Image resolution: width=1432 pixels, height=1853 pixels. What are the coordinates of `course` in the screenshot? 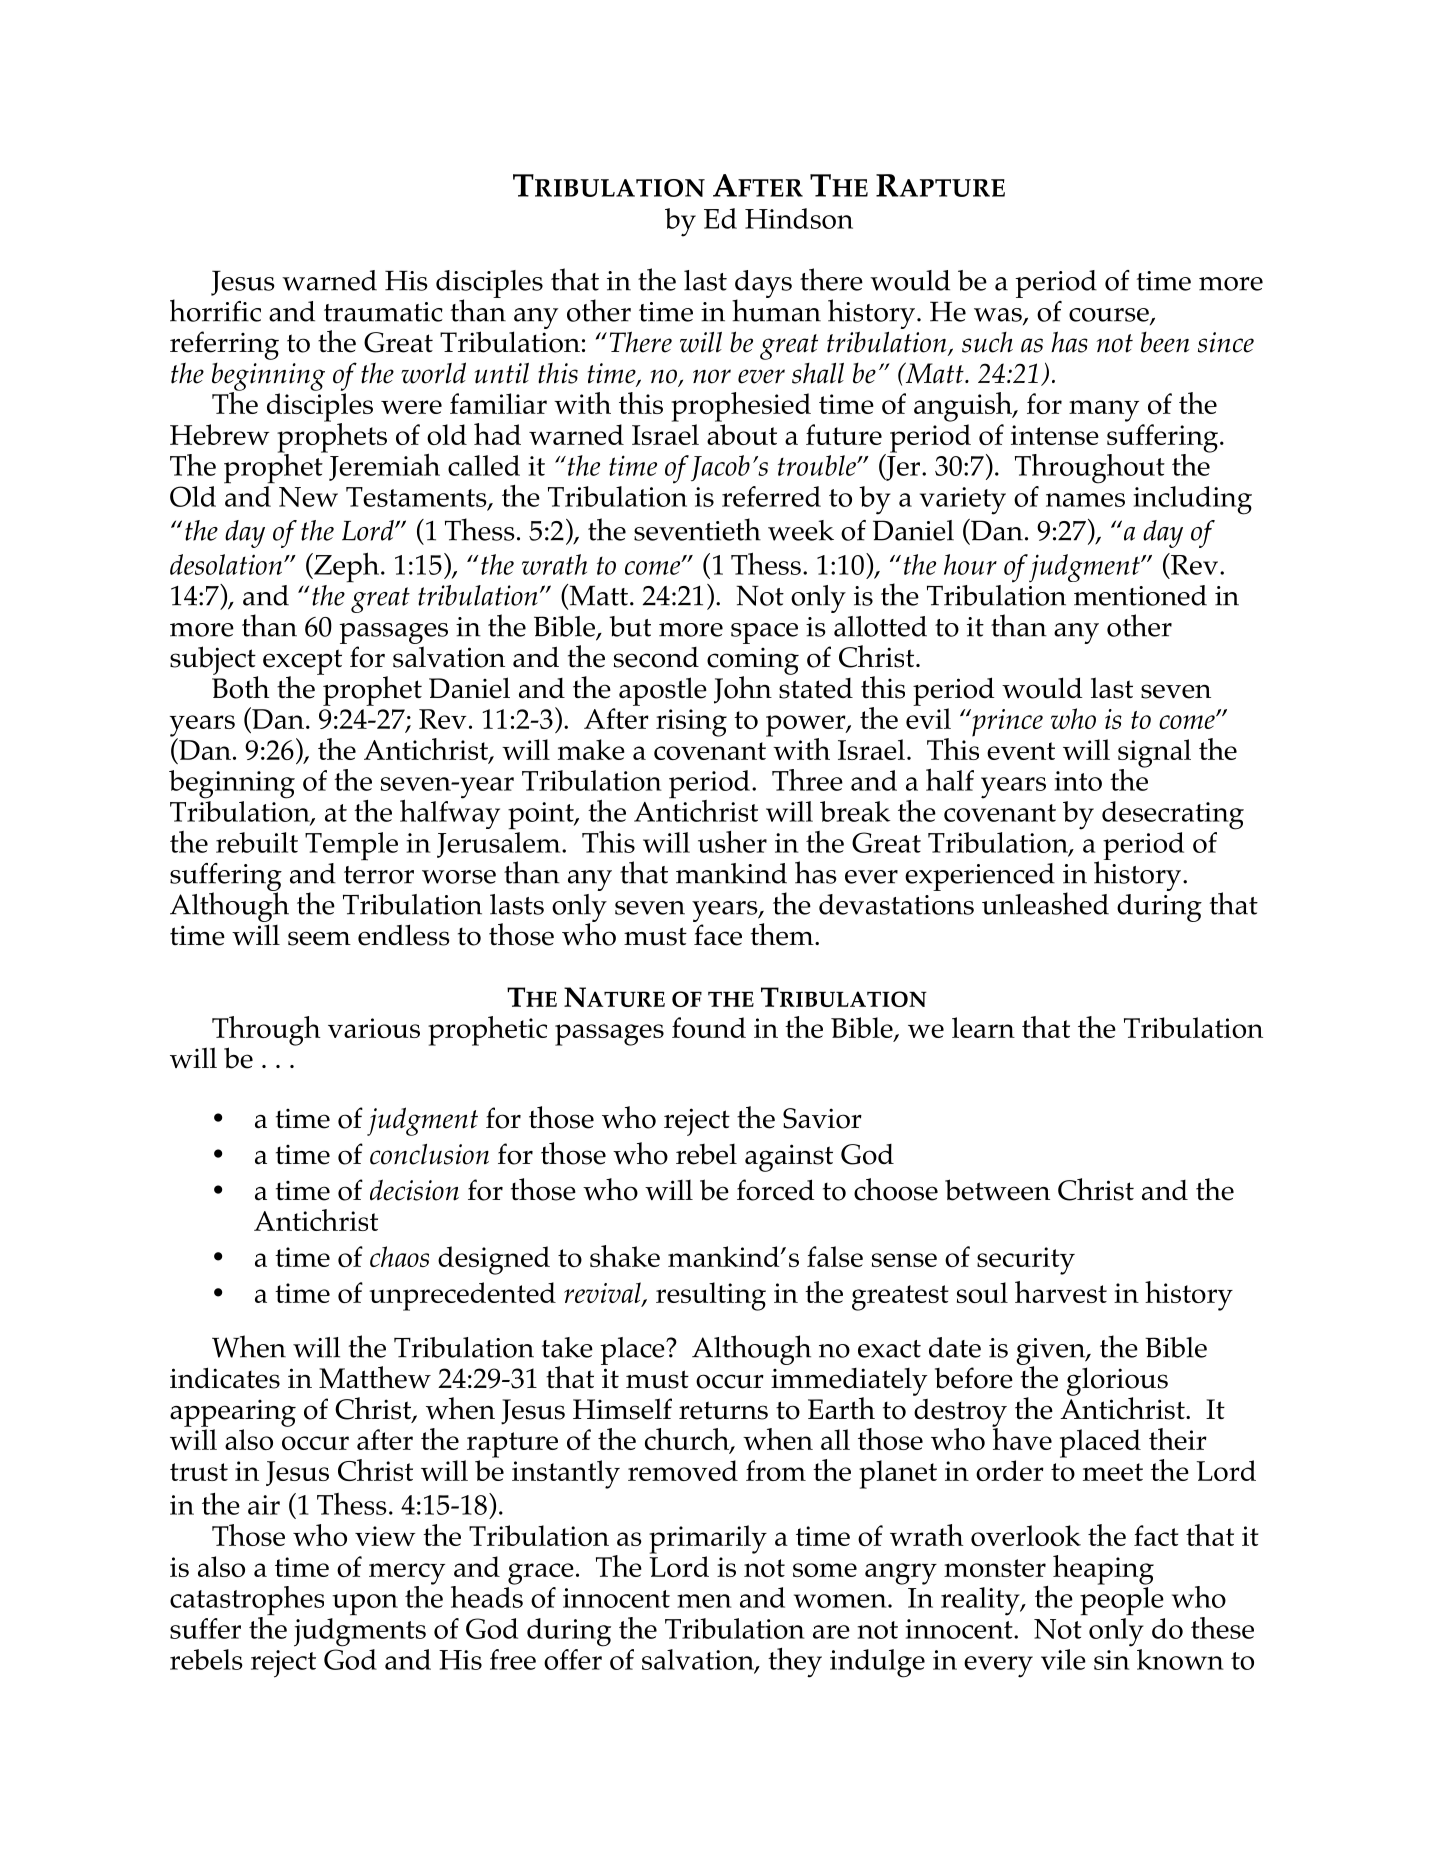 It's located at (1110, 316).
